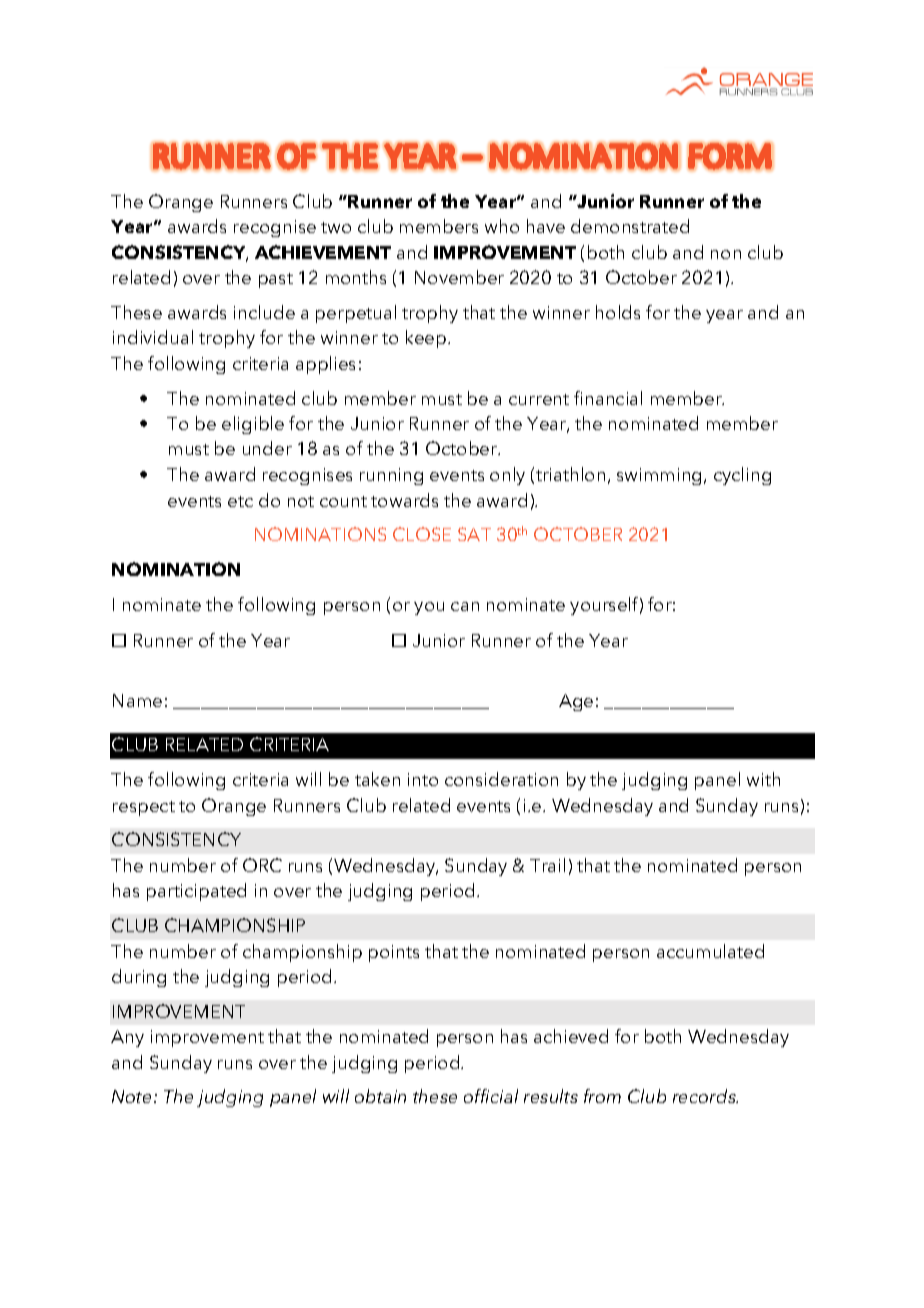  I want to click on records, so click(705, 1096).
